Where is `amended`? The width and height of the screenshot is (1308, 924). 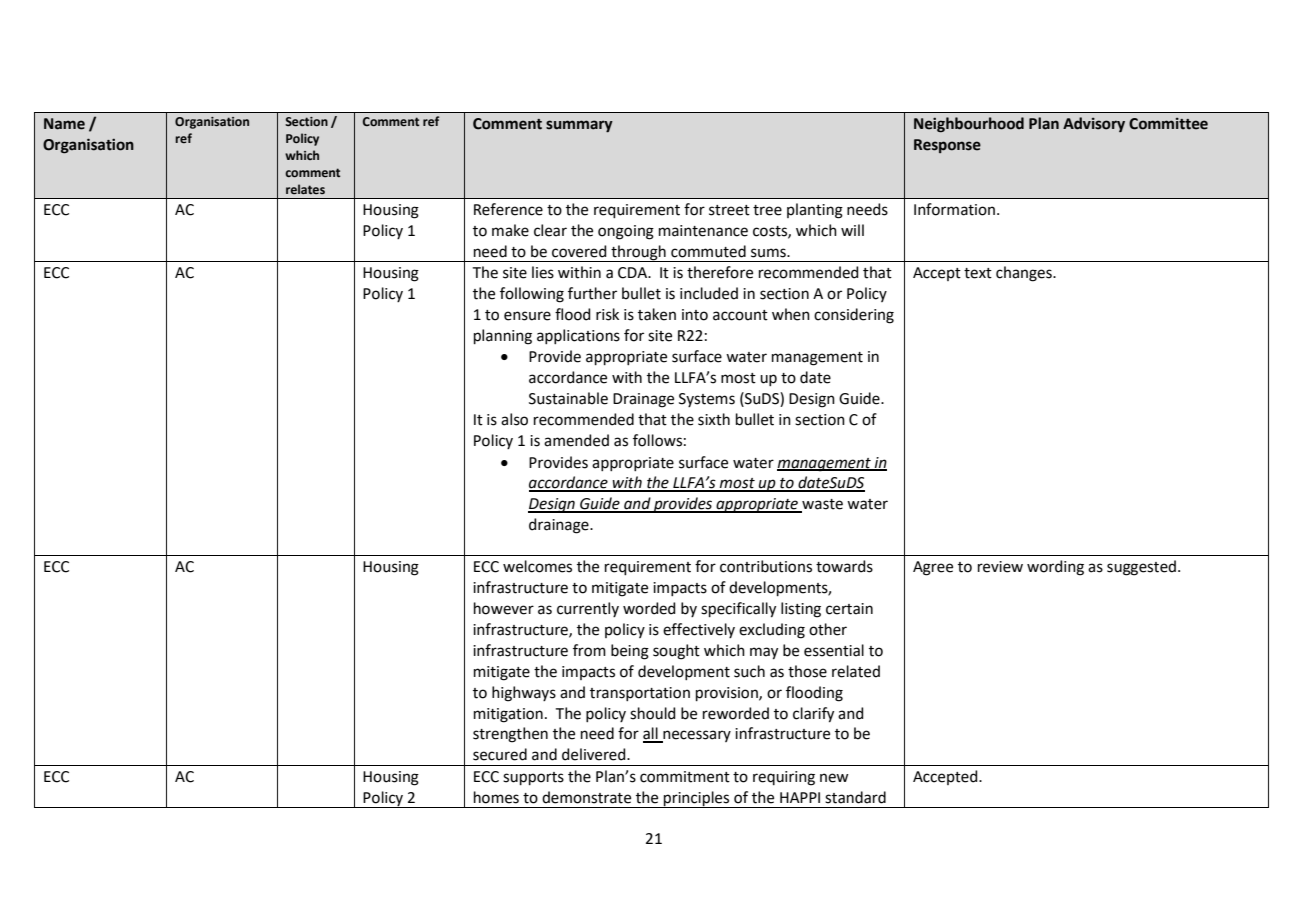 amended is located at coordinates (576, 440).
